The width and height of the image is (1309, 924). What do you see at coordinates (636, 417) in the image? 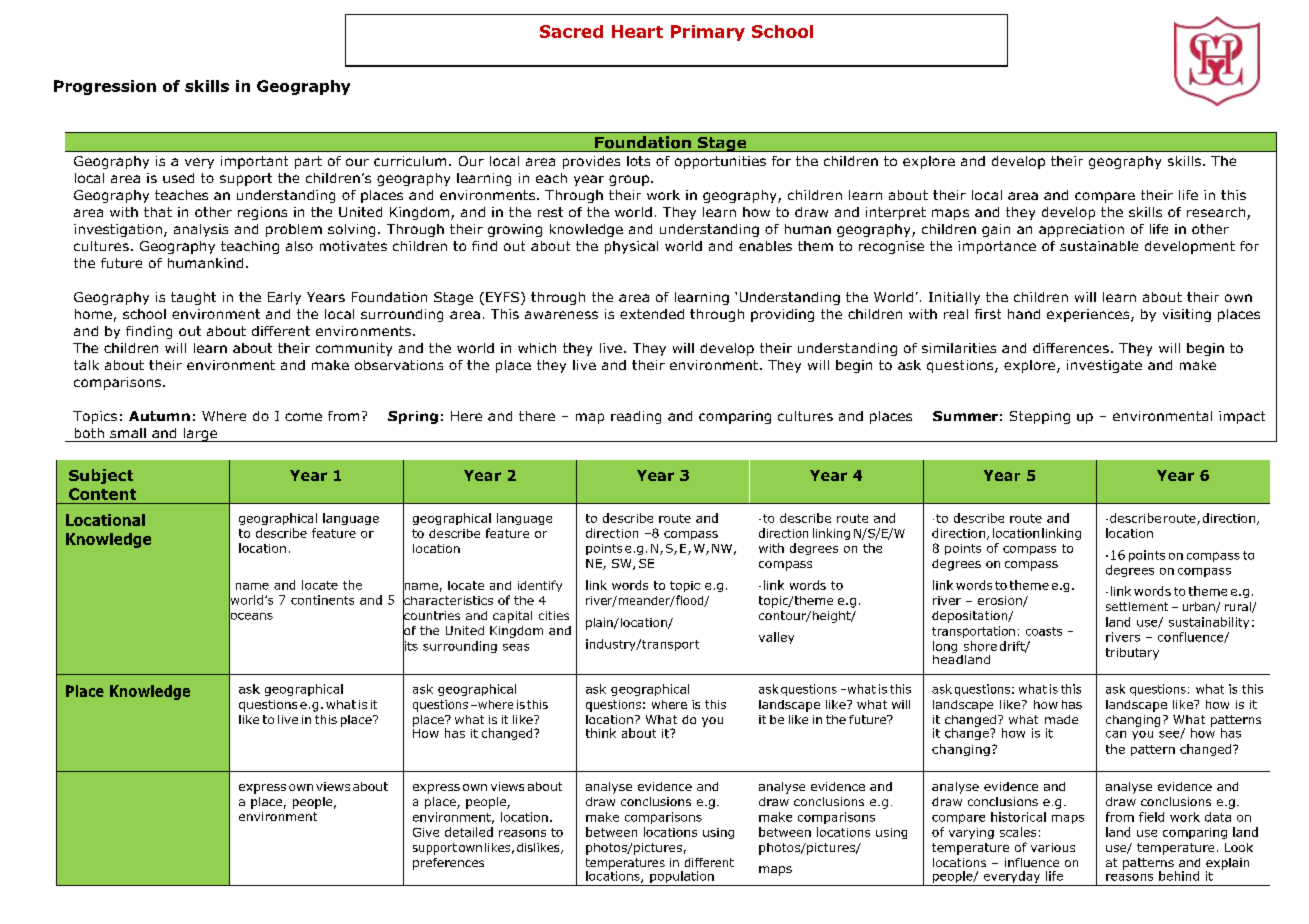
I see `reading` at bounding box center [636, 417].
